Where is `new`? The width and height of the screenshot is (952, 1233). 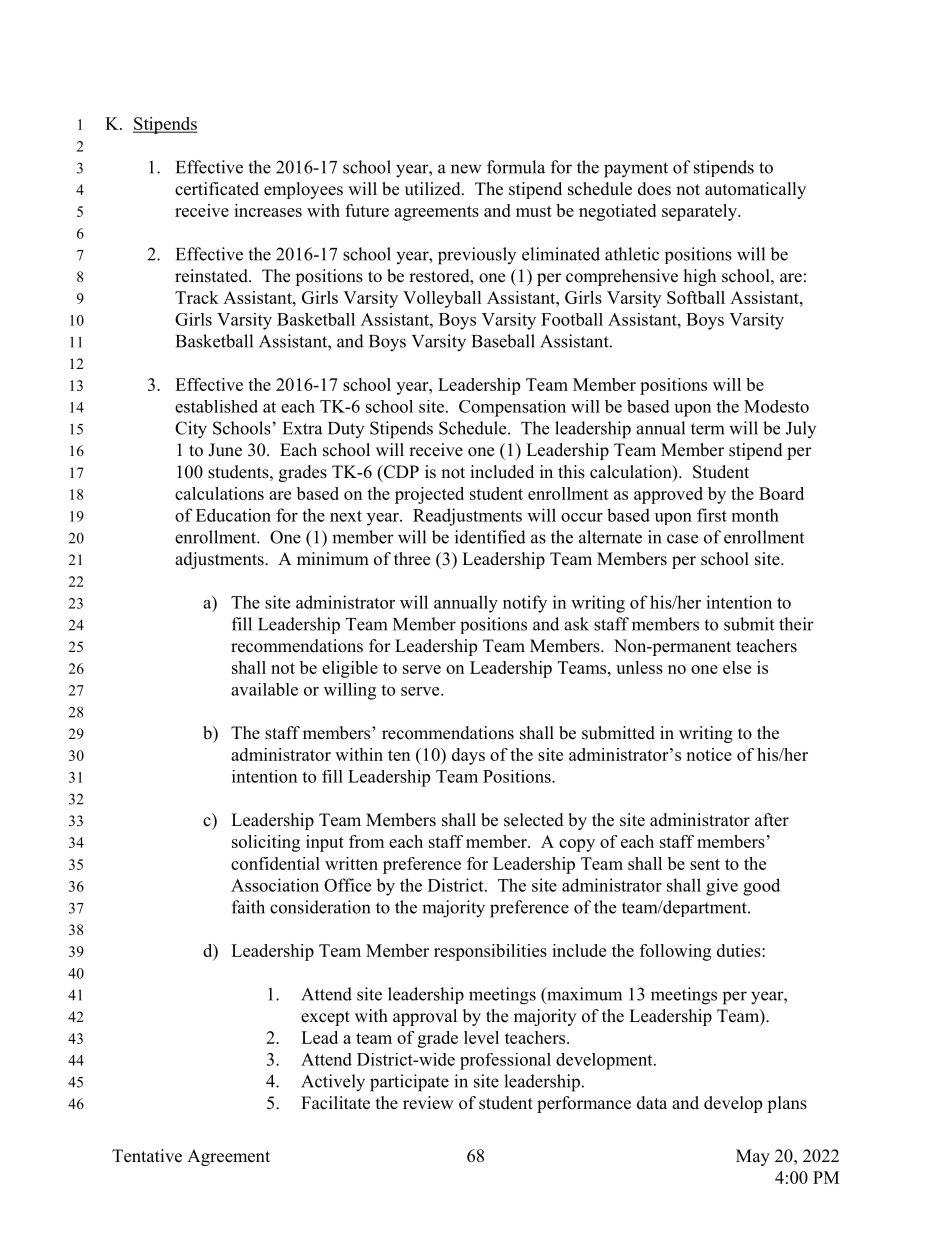 new is located at coordinates (466, 169).
